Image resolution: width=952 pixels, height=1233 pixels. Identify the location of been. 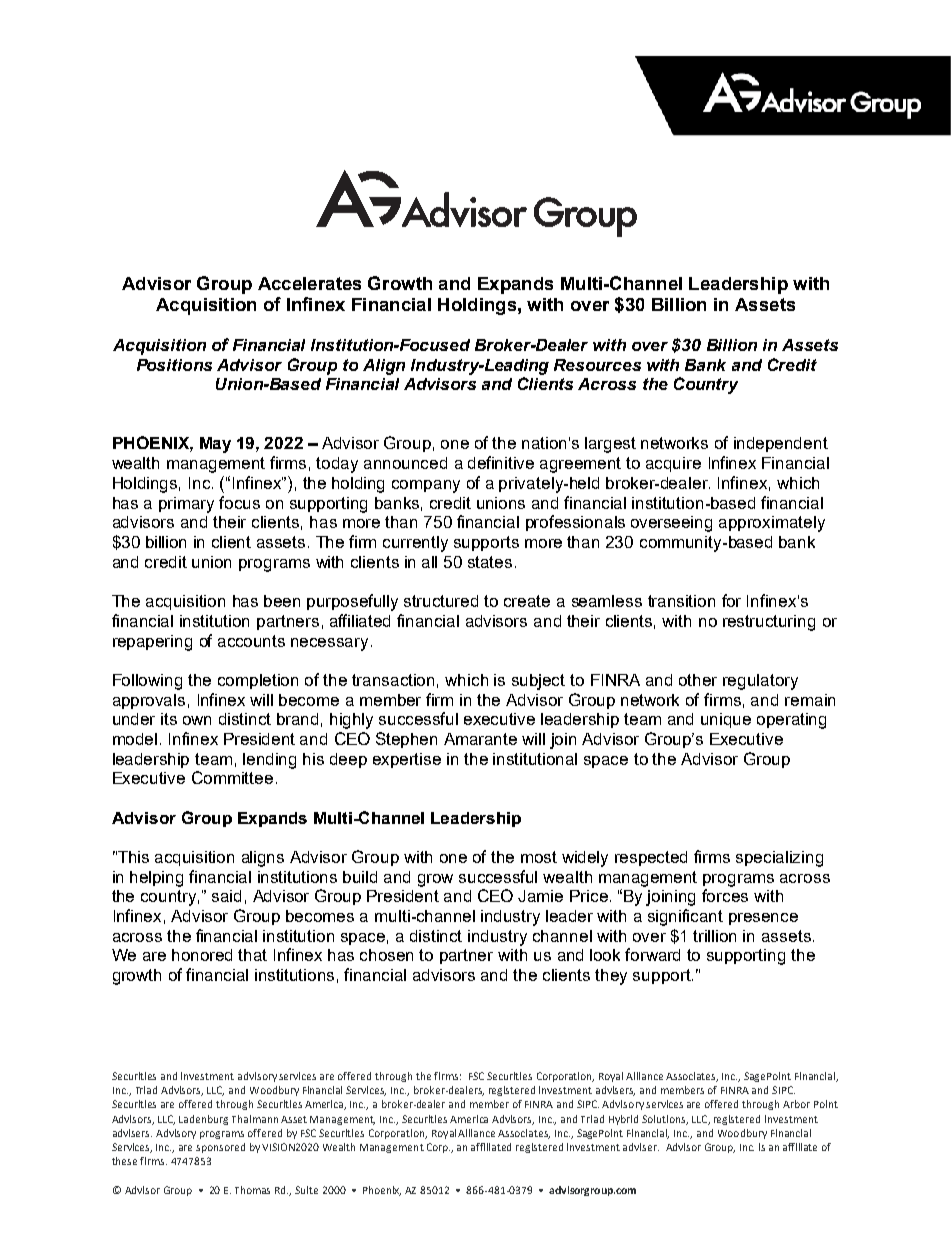
(282, 601).
